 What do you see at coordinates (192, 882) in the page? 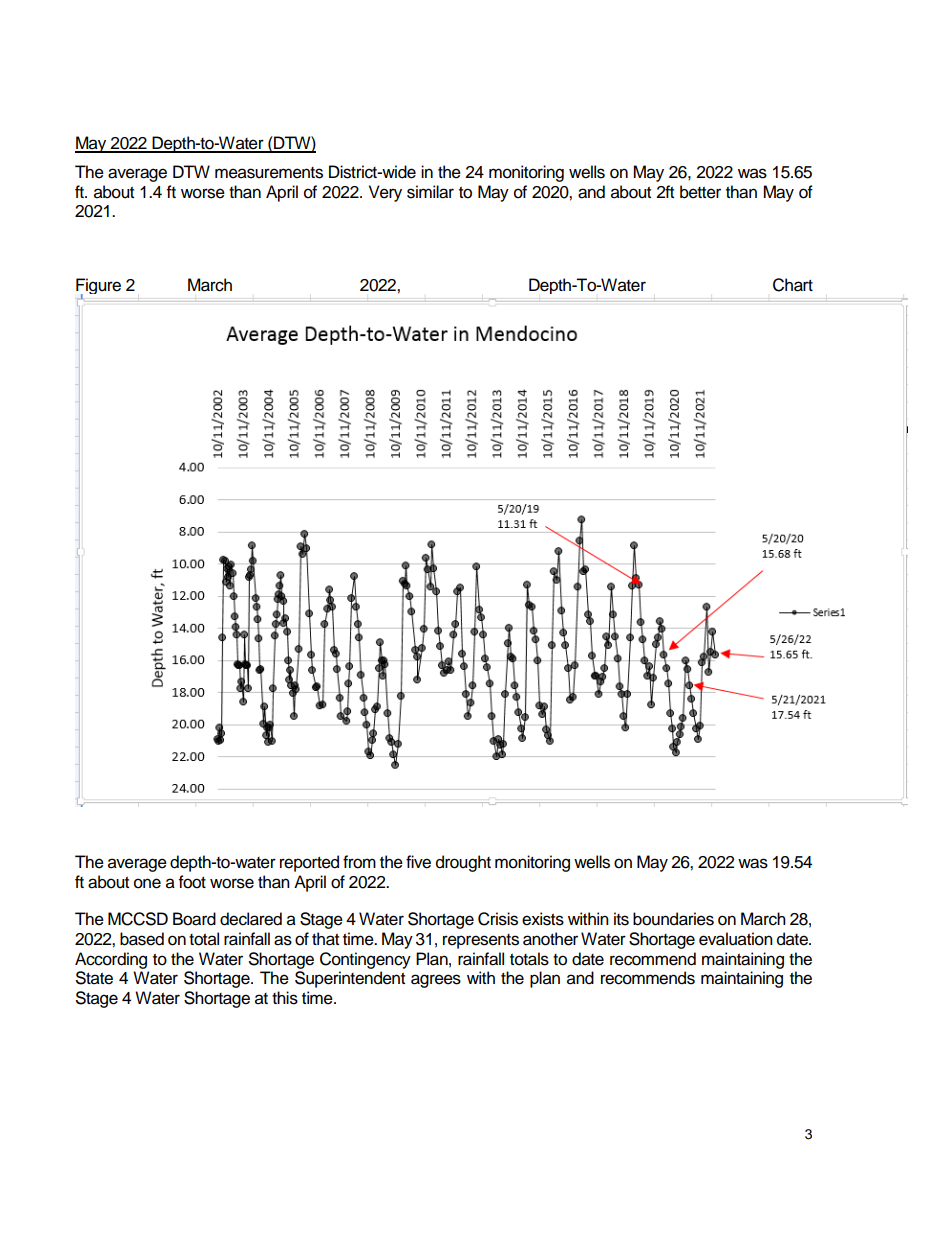
I see `foot` at bounding box center [192, 882].
